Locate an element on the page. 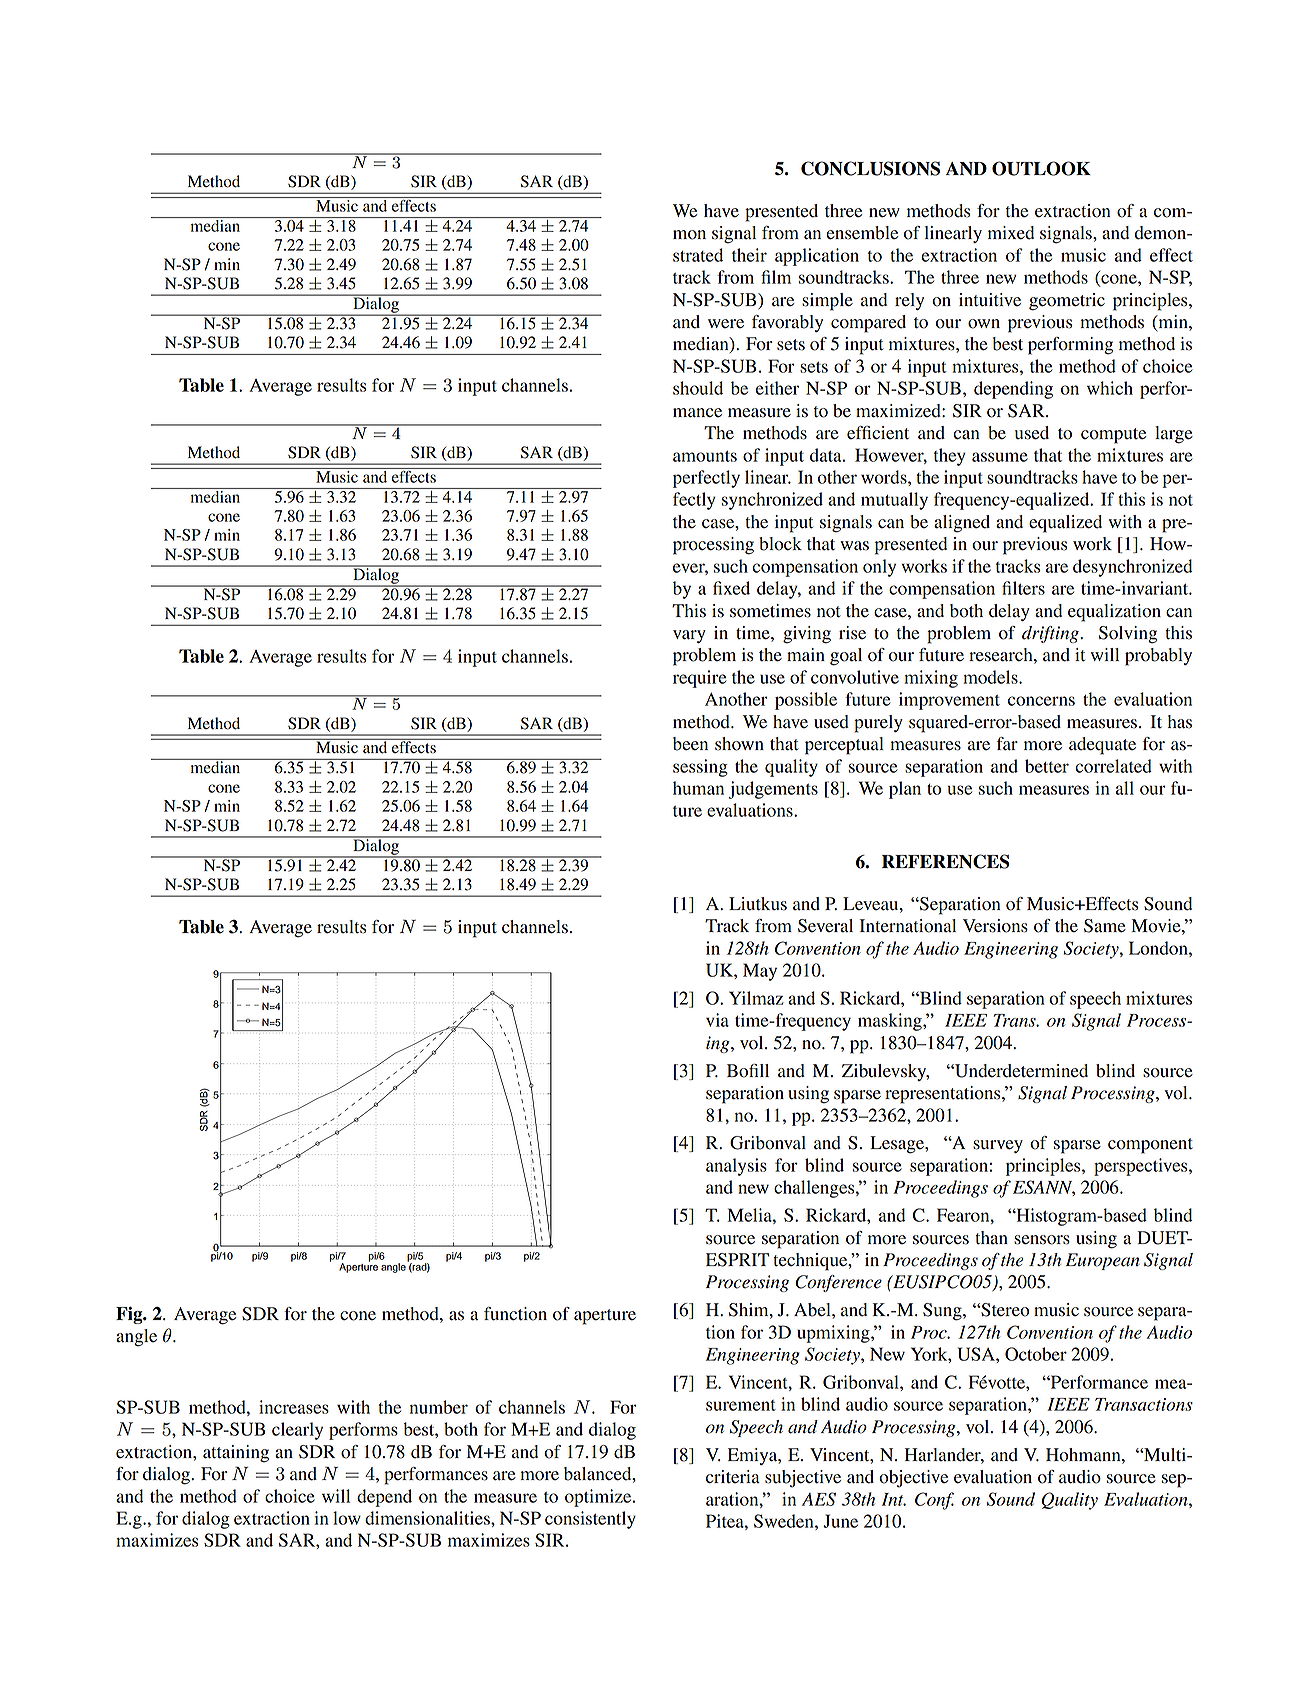 The height and width of the document is (1690, 1306). OUTLOOK is located at coordinates (1041, 168).
